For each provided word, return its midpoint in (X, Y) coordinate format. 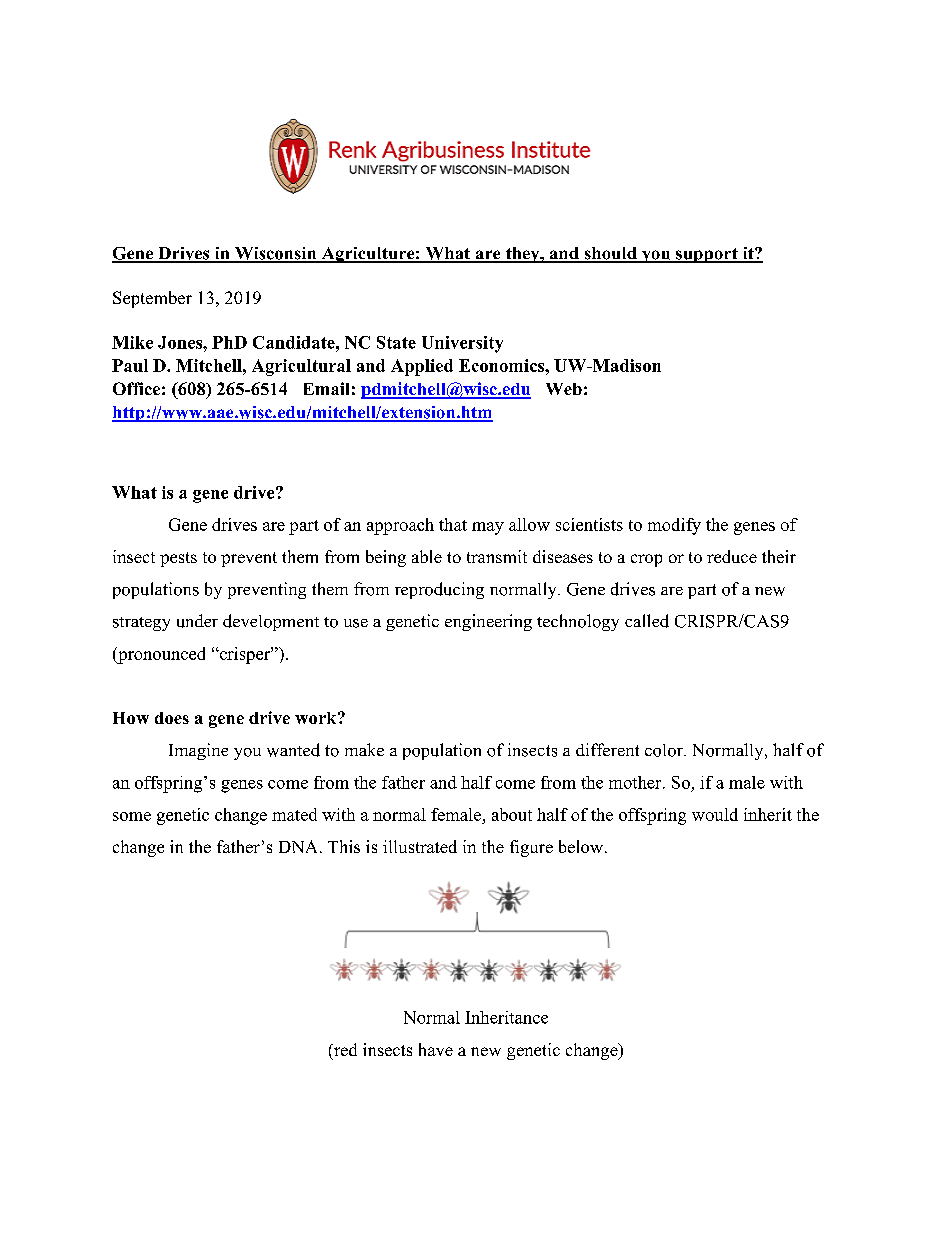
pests (178, 559)
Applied (422, 367)
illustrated (420, 846)
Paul (130, 365)
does (172, 718)
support (707, 255)
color (665, 750)
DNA (300, 846)
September (152, 299)
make (364, 749)
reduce (732, 556)
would (715, 814)
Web (564, 389)
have (436, 1049)
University (462, 344)
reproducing (439, 590)
